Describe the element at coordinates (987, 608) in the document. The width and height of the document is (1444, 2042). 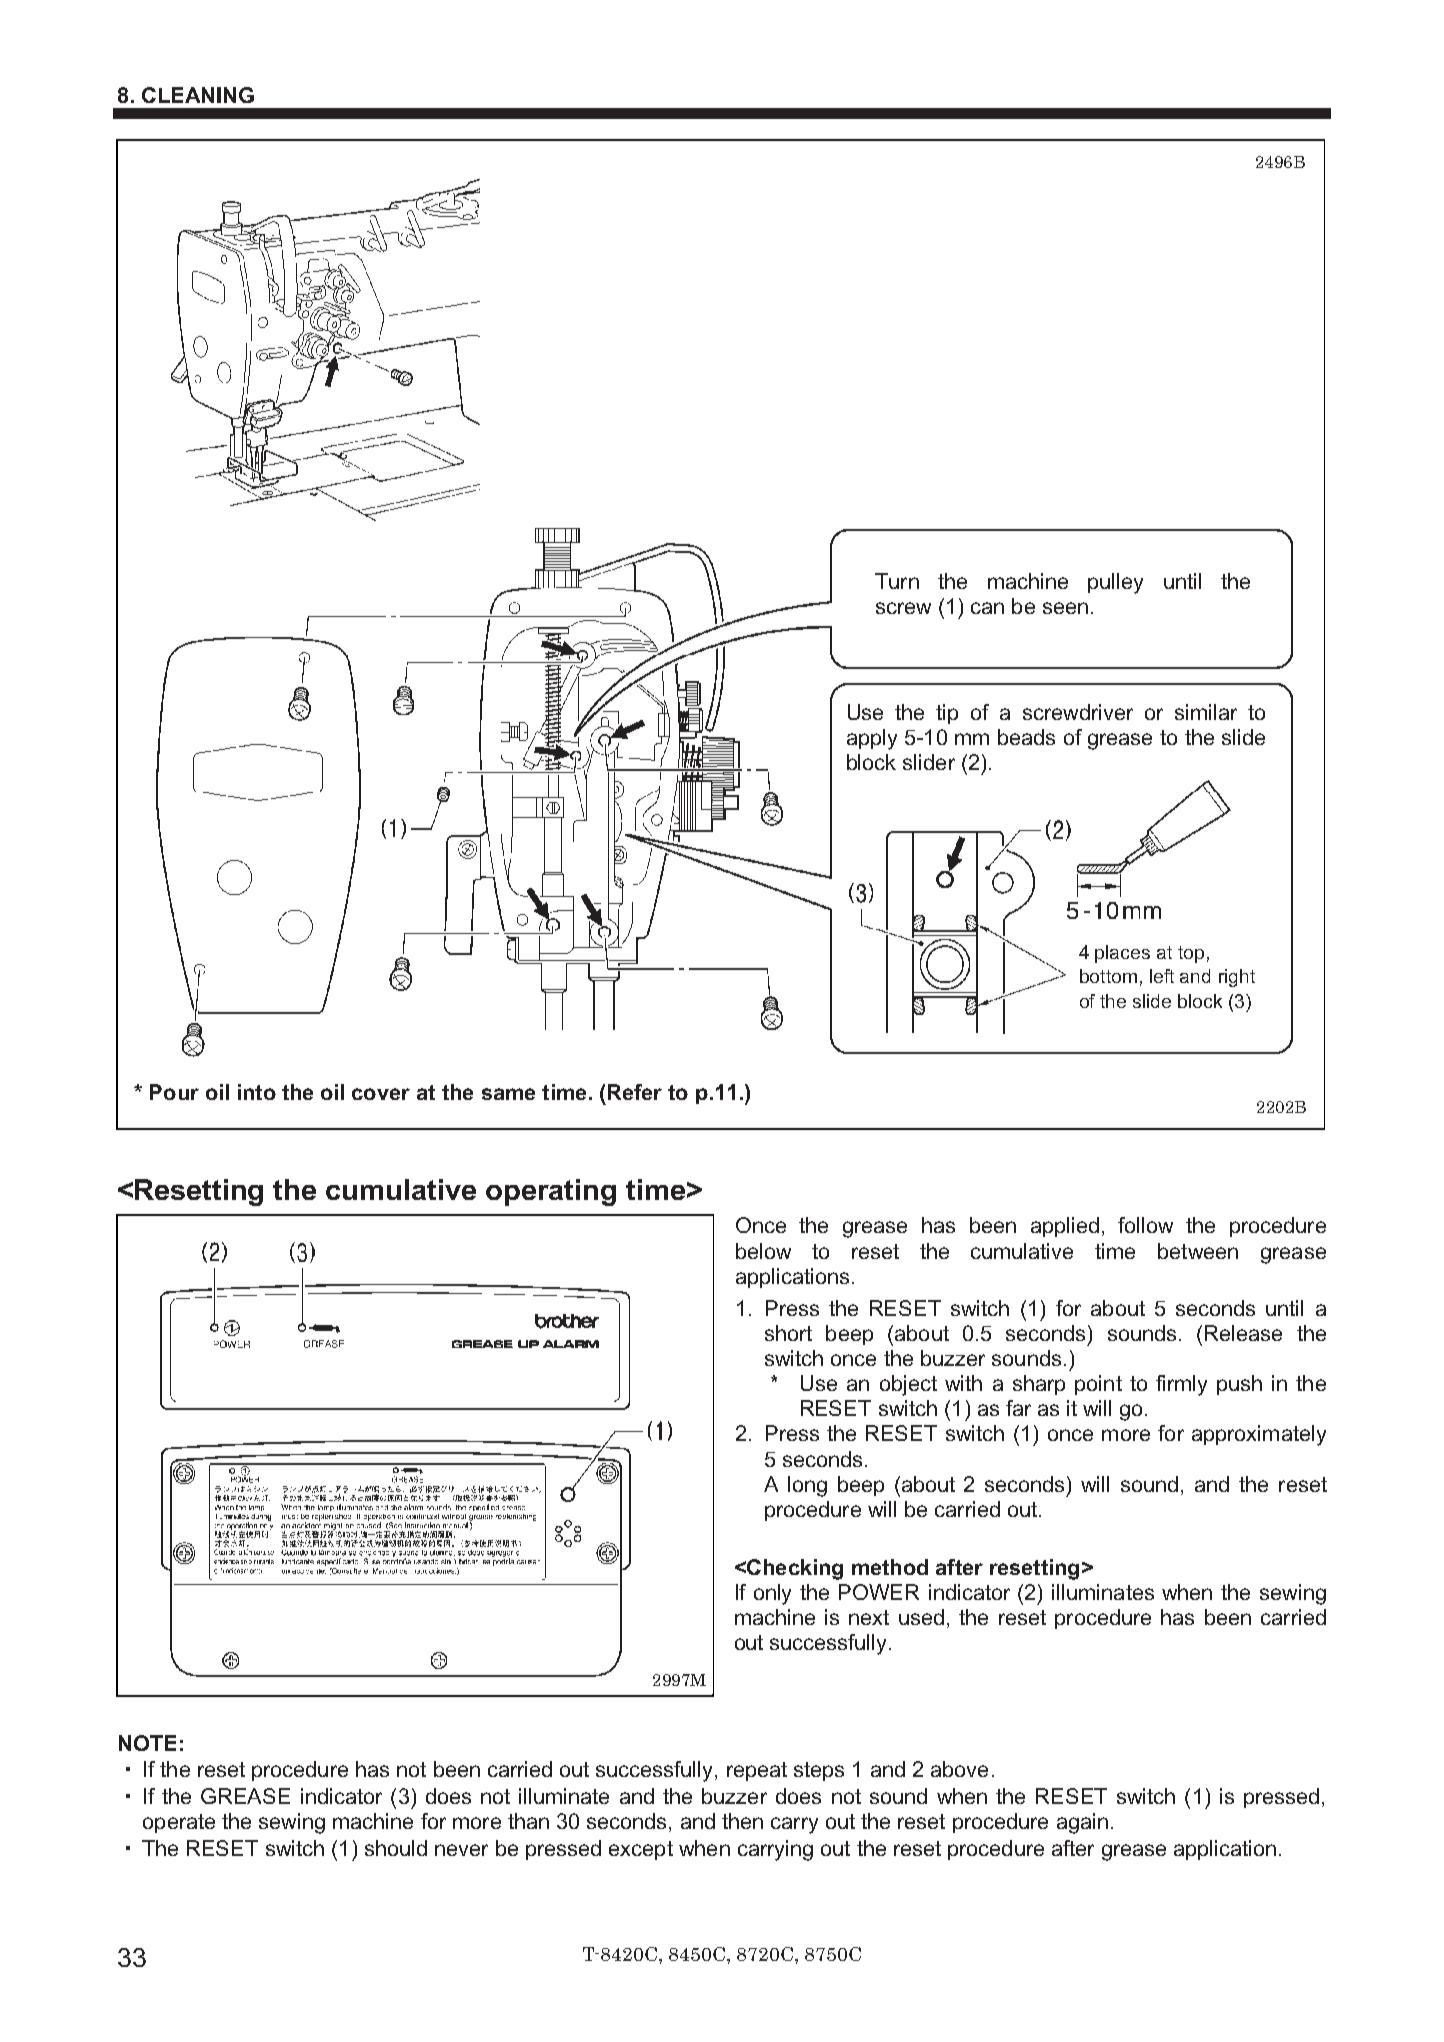
I see `can` at that location.
